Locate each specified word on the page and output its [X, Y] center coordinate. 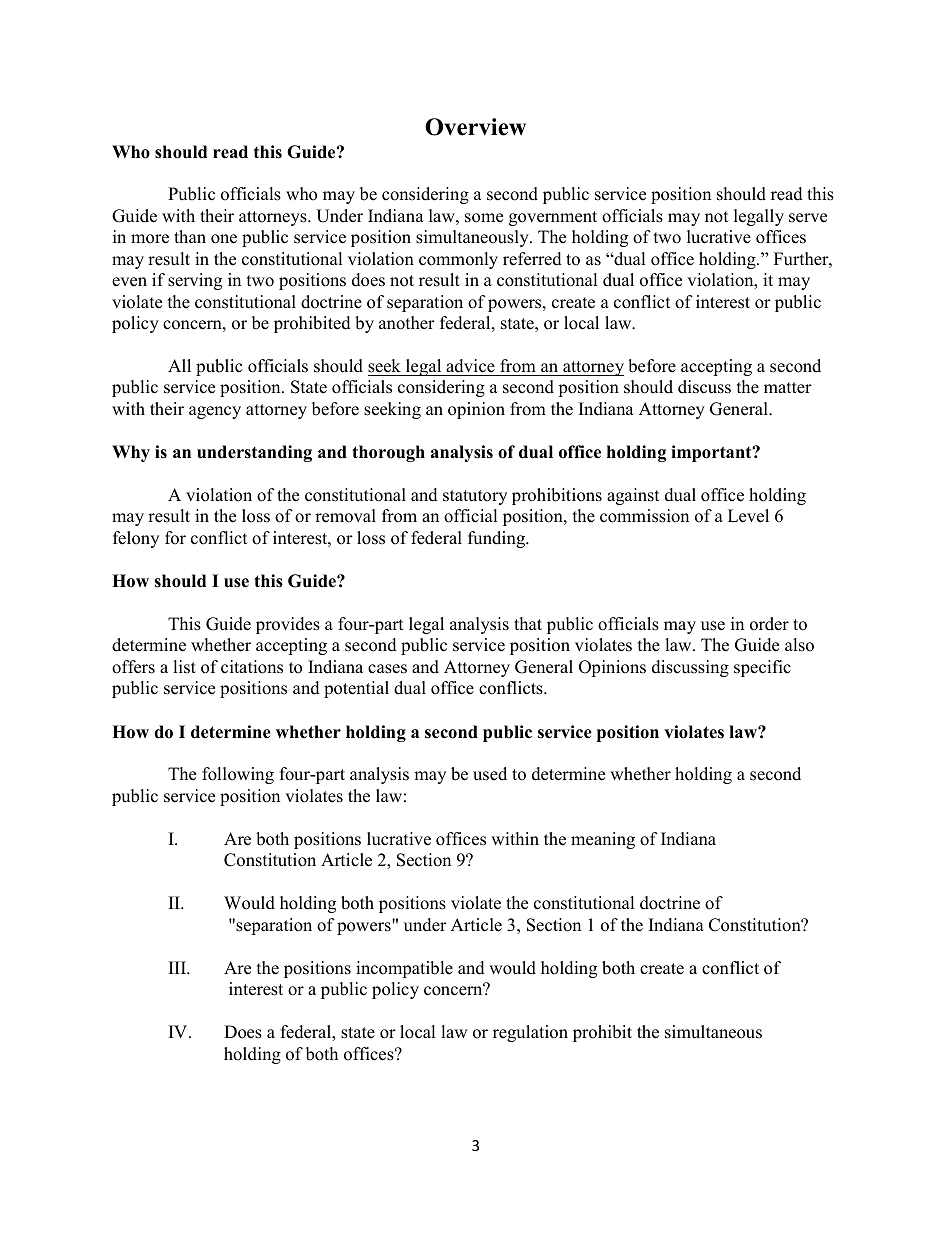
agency [215, 412]
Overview [475, 127]
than [190, 236]
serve [808, 218]
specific [762, 668]
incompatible [404, 969]
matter [788, 388]
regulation [530, 1033]
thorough [388, 453]
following [238, 775]
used [490, 774]
